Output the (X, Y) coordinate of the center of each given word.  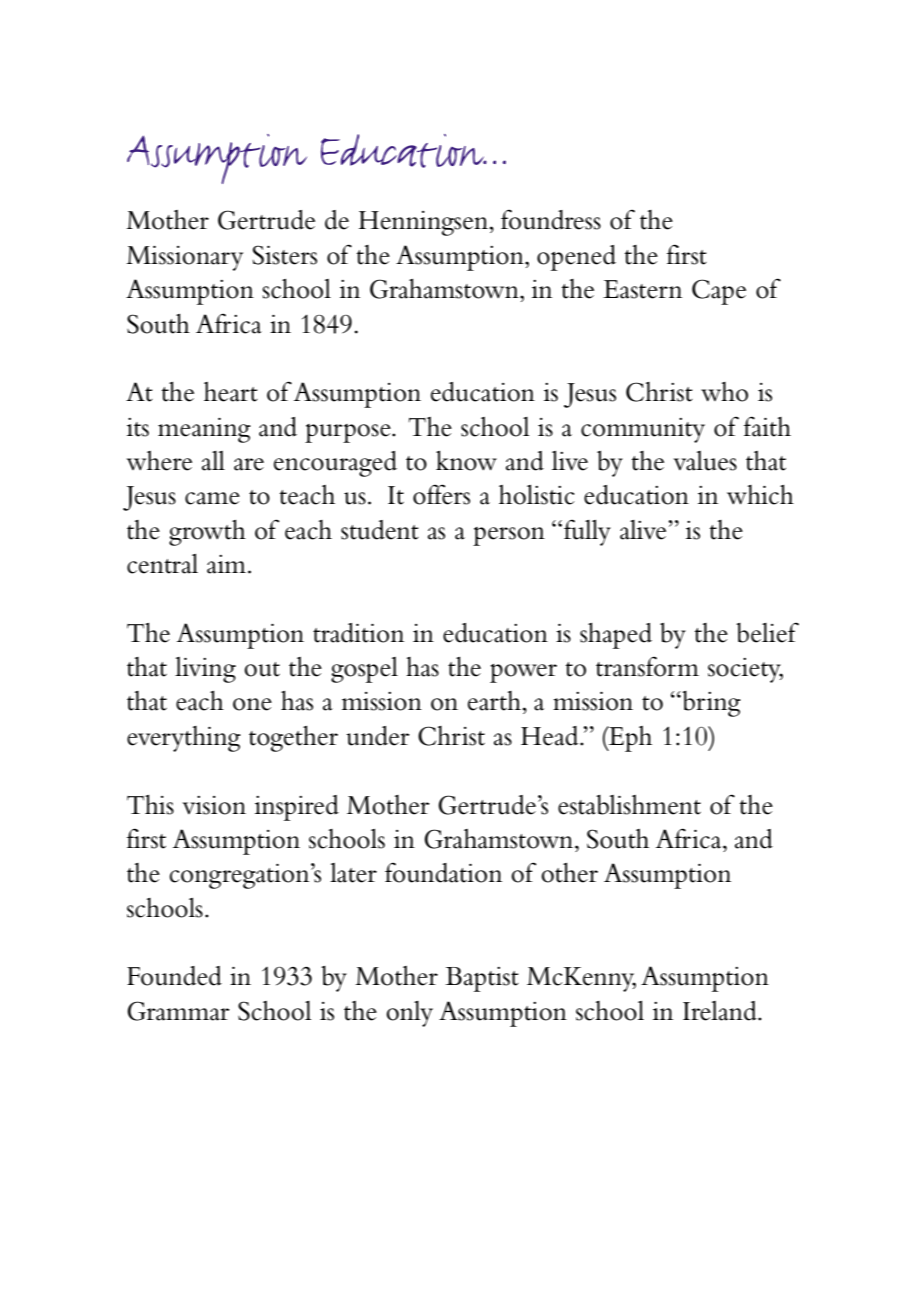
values (705, 461)
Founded (174, 976)
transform (647, 666)
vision (214, 805)
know (466, 461)
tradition (358, 633)
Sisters (285, 255)
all (213, 461)
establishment (629, 805)
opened (576, 258)
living (205, 670)
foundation (443, 872)
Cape (719, 292)
